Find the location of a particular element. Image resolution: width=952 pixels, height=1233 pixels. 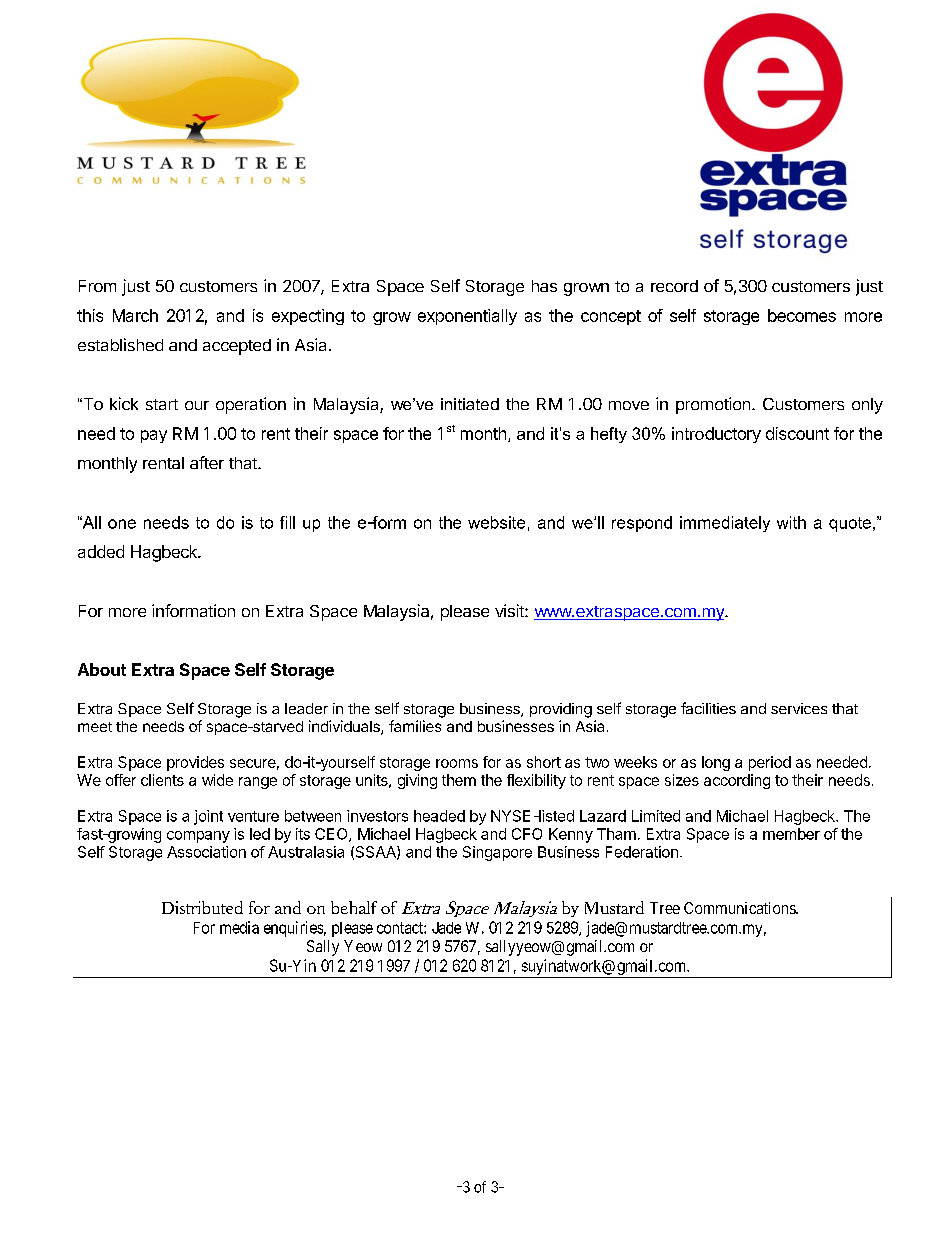

March is located at coordinates (135, 315).
